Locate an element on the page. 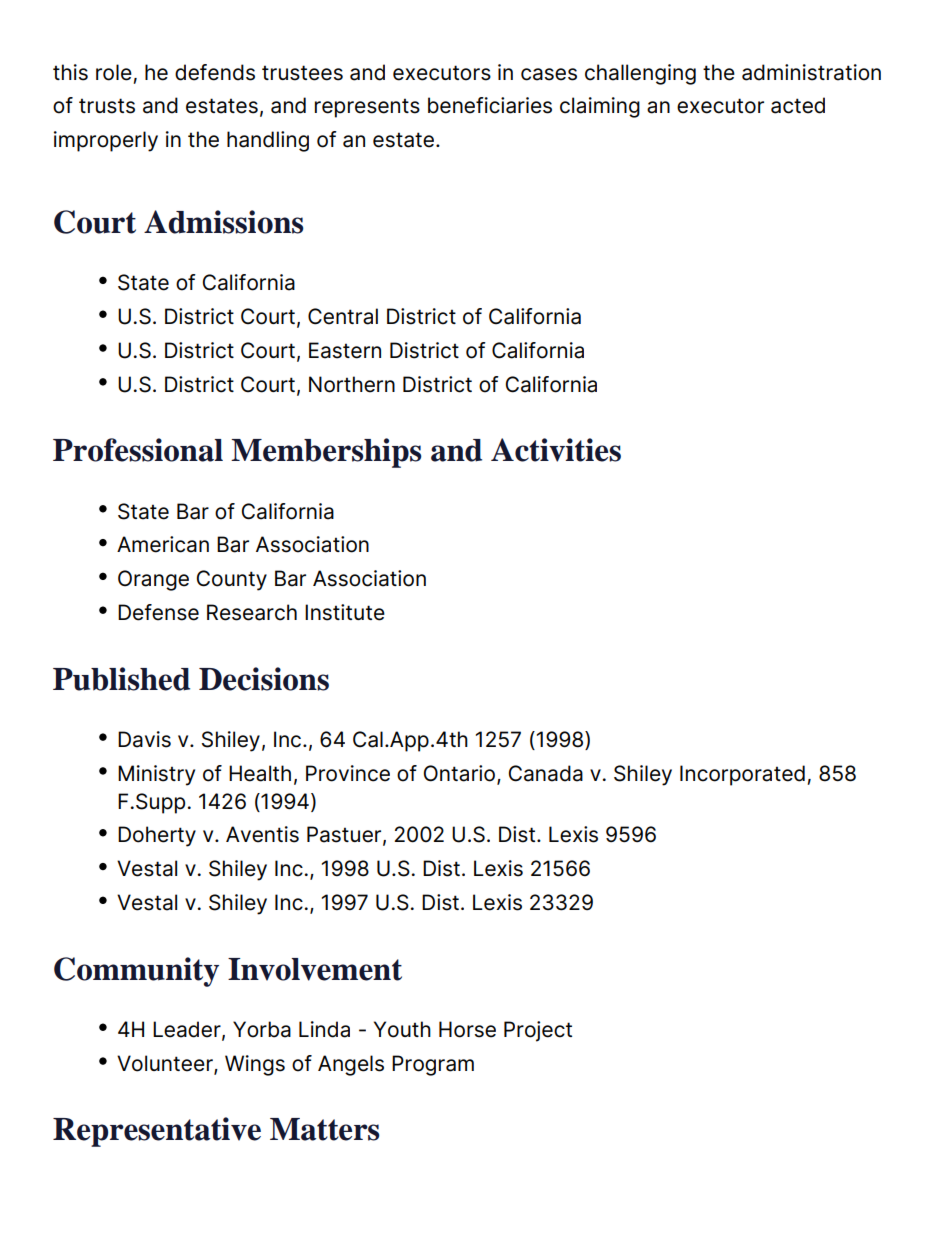 This image has width=952, height=1233. Institute is located at coordinates (345, 612).
